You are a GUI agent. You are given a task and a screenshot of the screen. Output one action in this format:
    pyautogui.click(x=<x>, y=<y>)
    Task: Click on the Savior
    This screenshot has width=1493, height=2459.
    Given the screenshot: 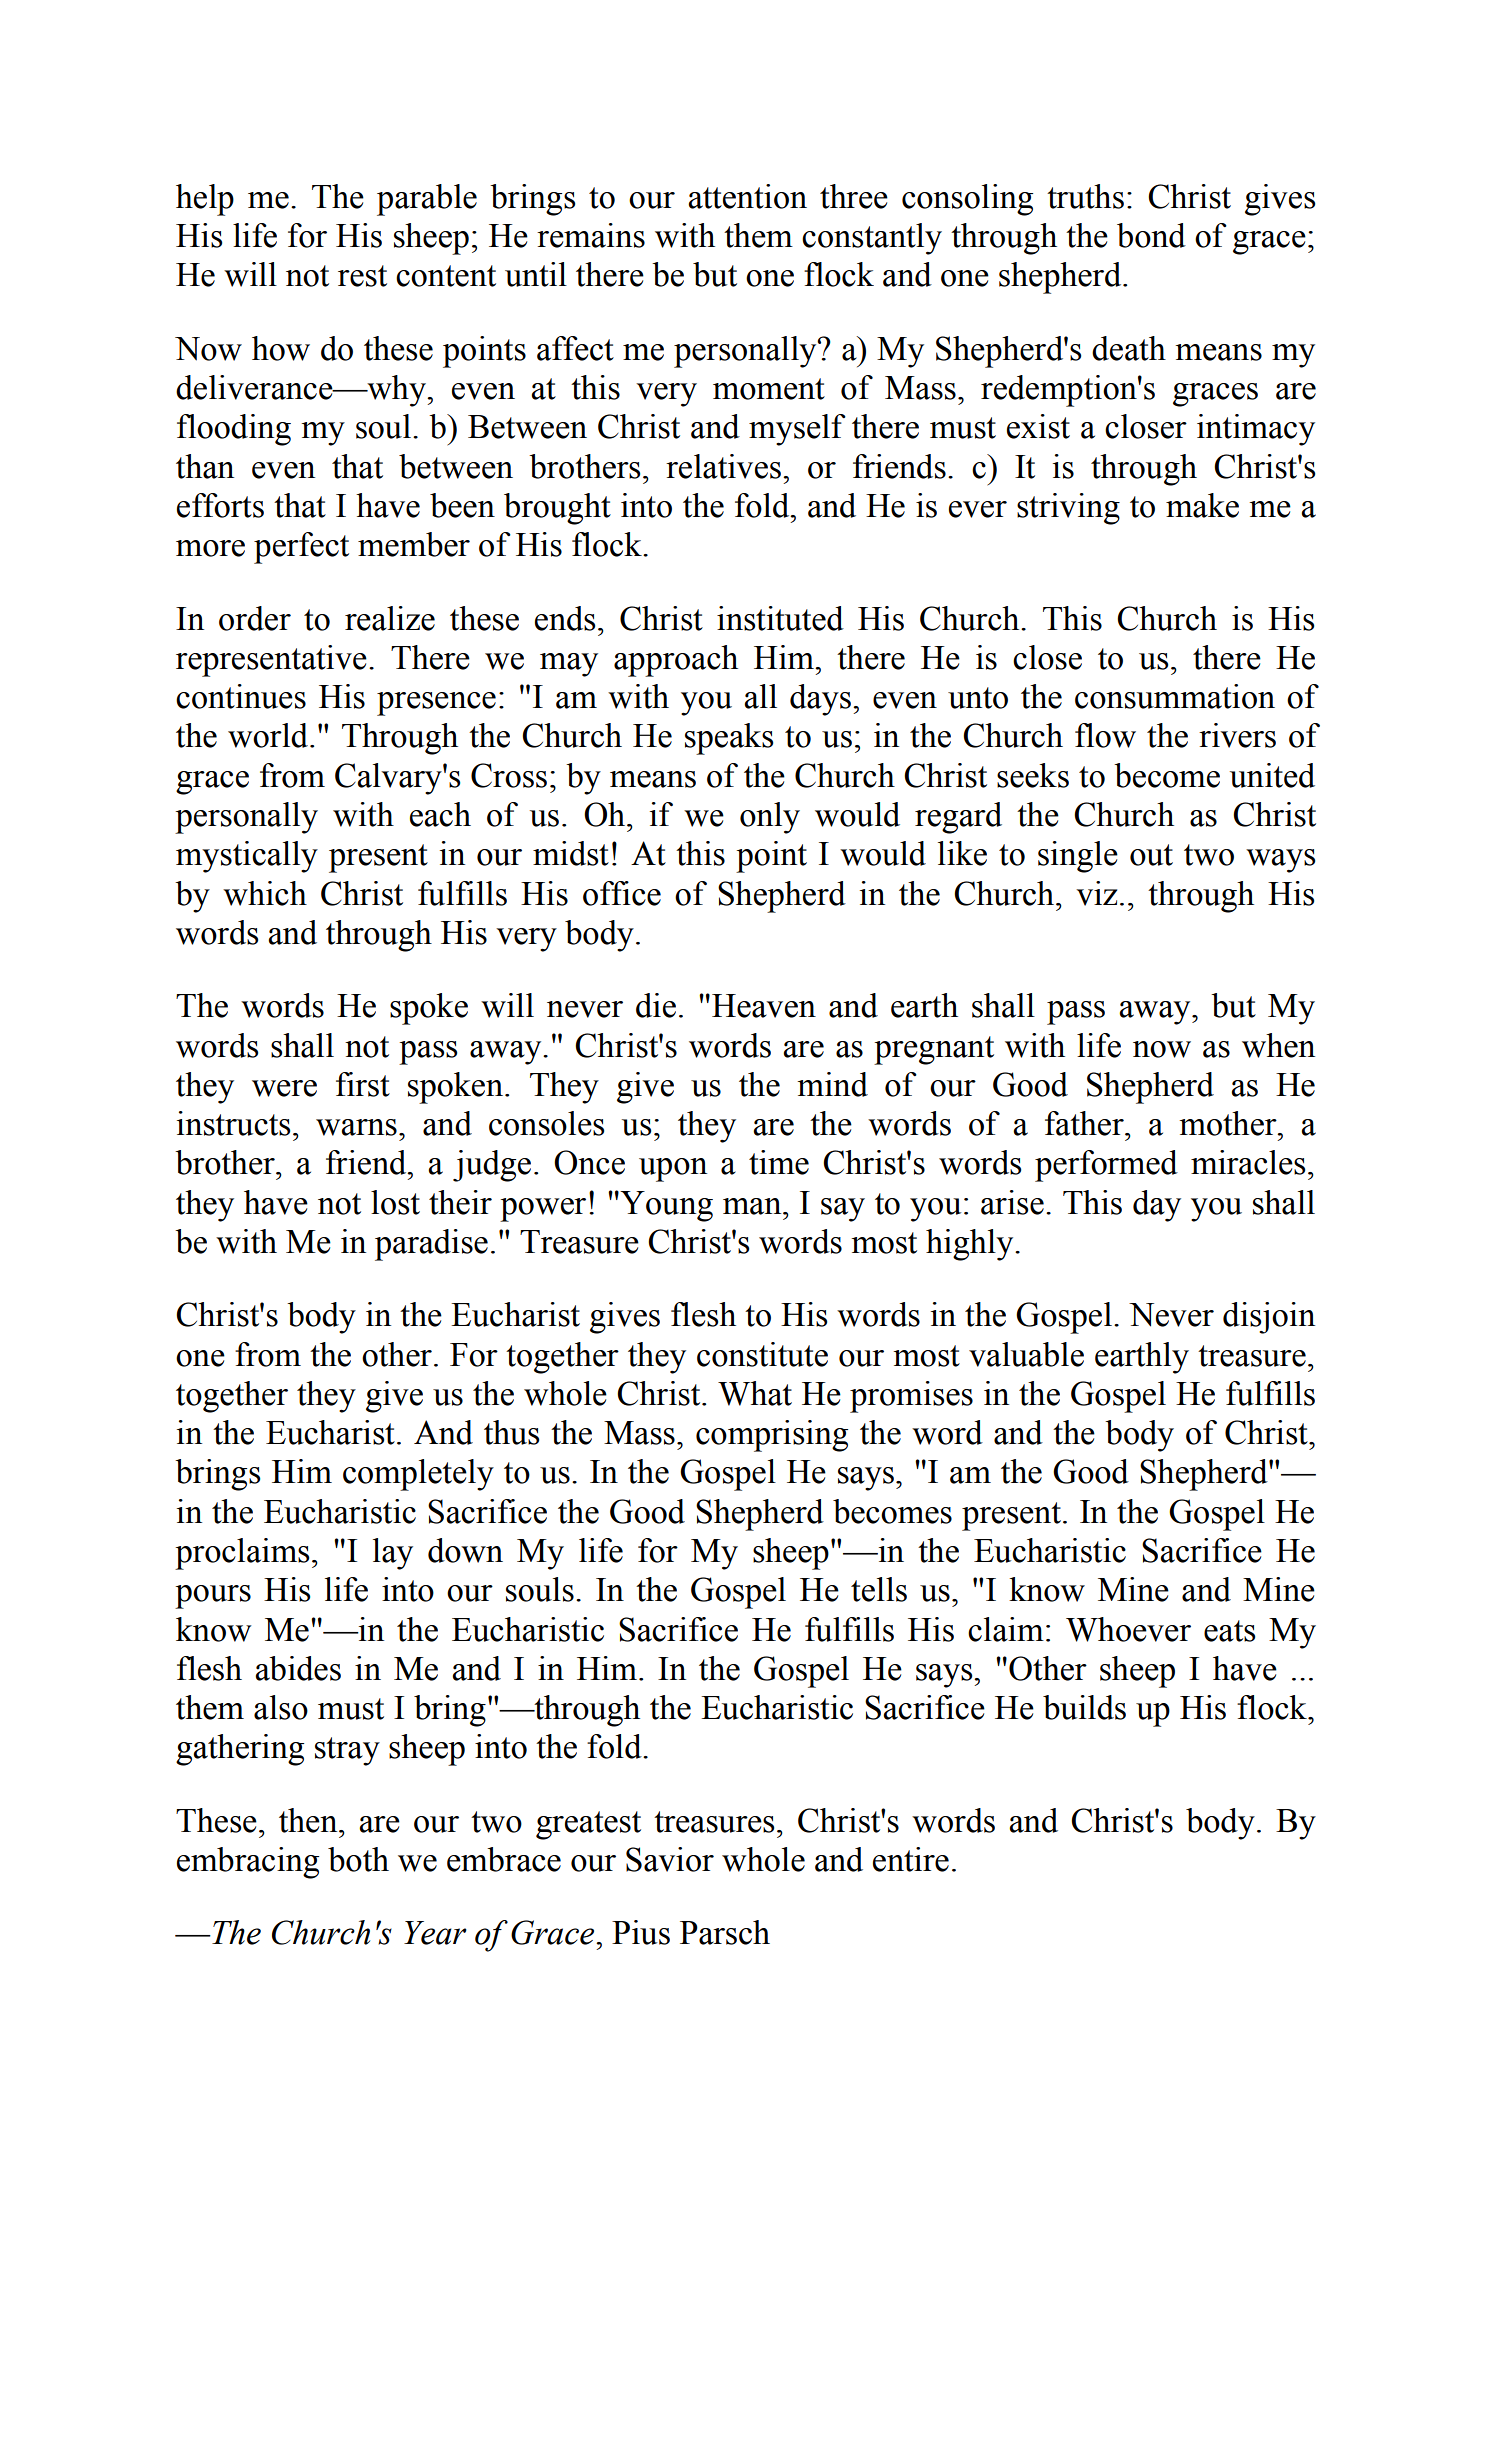 What is the action you would take?
    pyautogui.click(x=670, y=1859)
